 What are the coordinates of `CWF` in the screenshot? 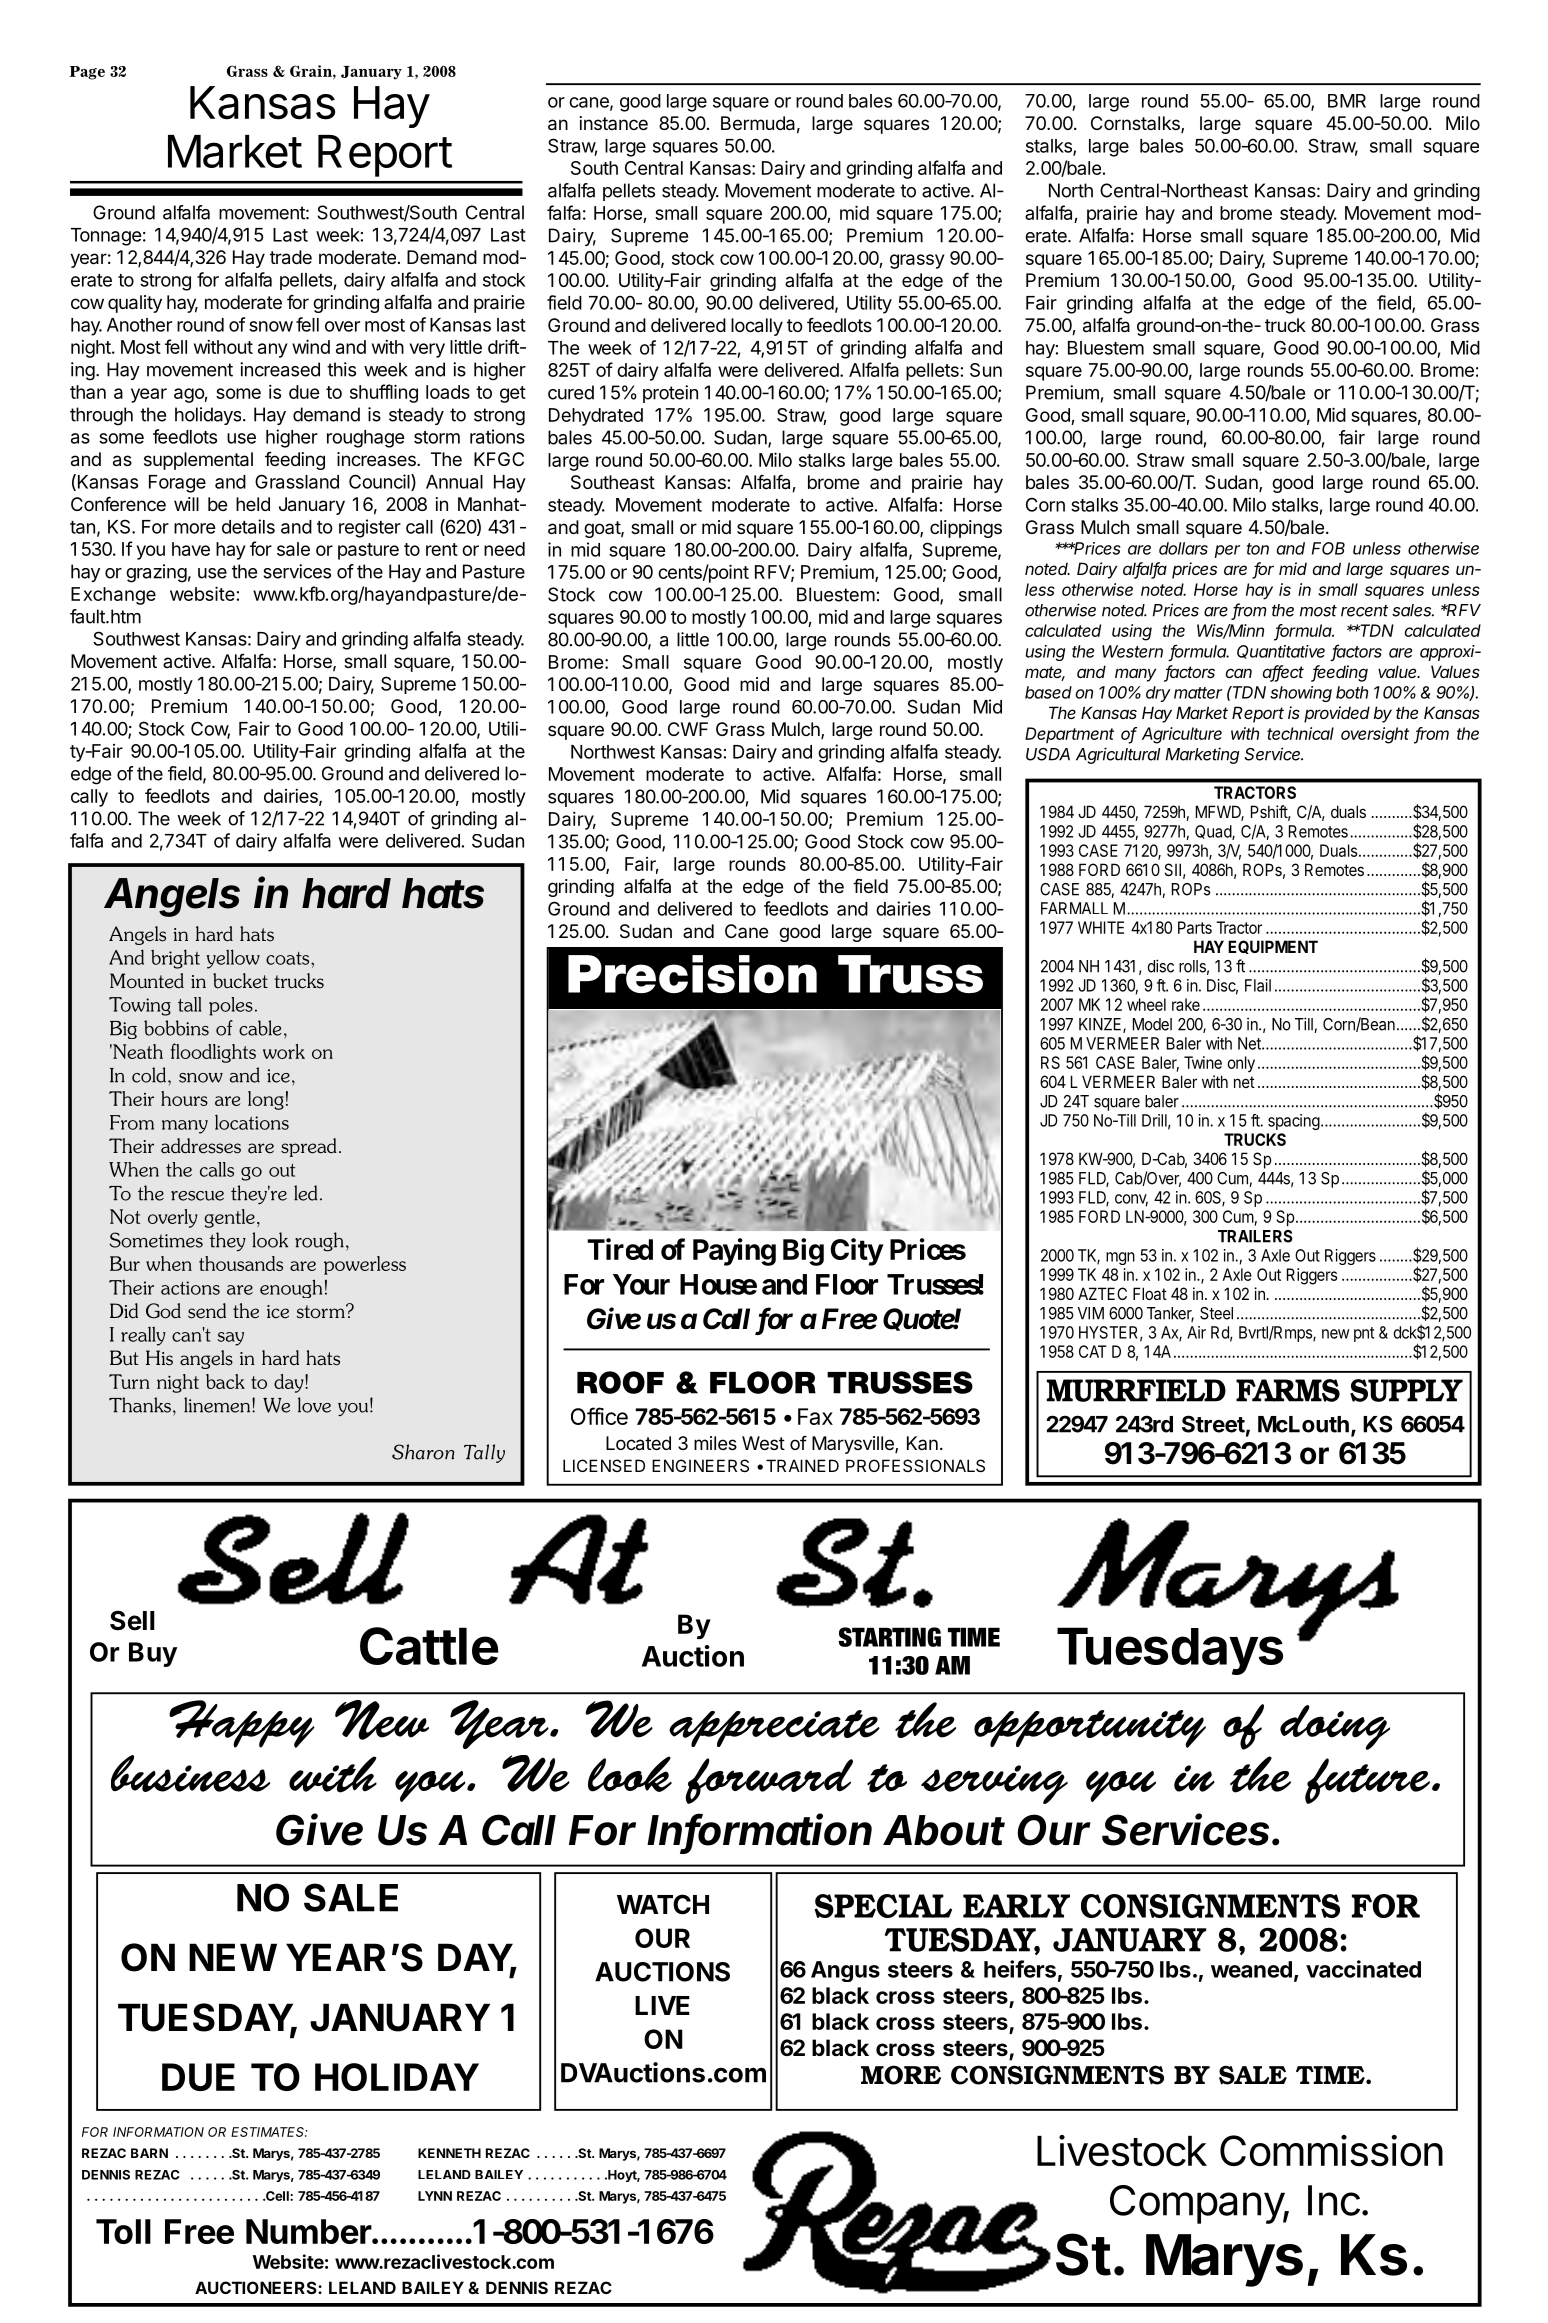 It's located at (688, 729).
